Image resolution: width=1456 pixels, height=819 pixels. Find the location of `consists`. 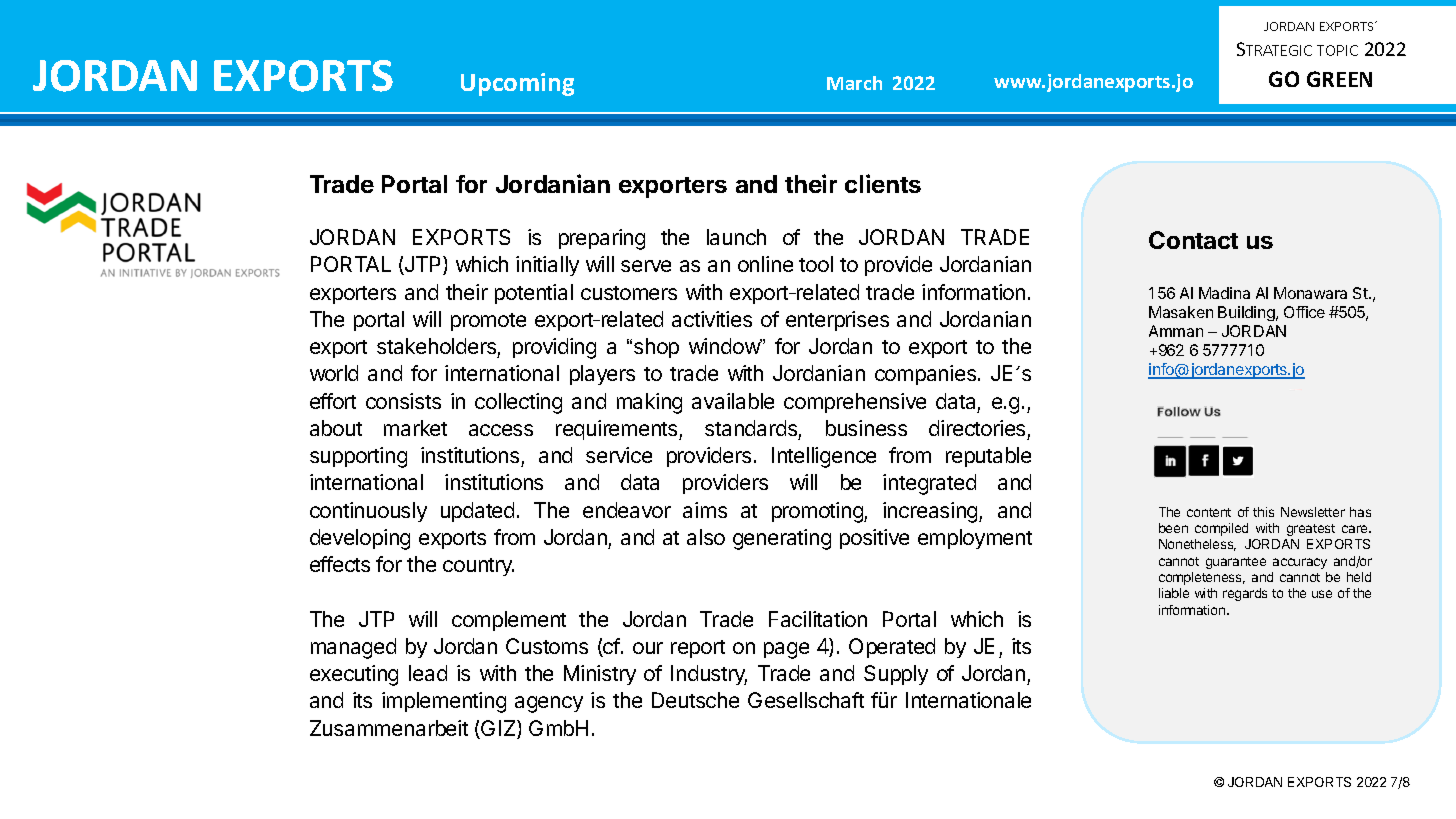

consists is located at coordinates (403, 401).
